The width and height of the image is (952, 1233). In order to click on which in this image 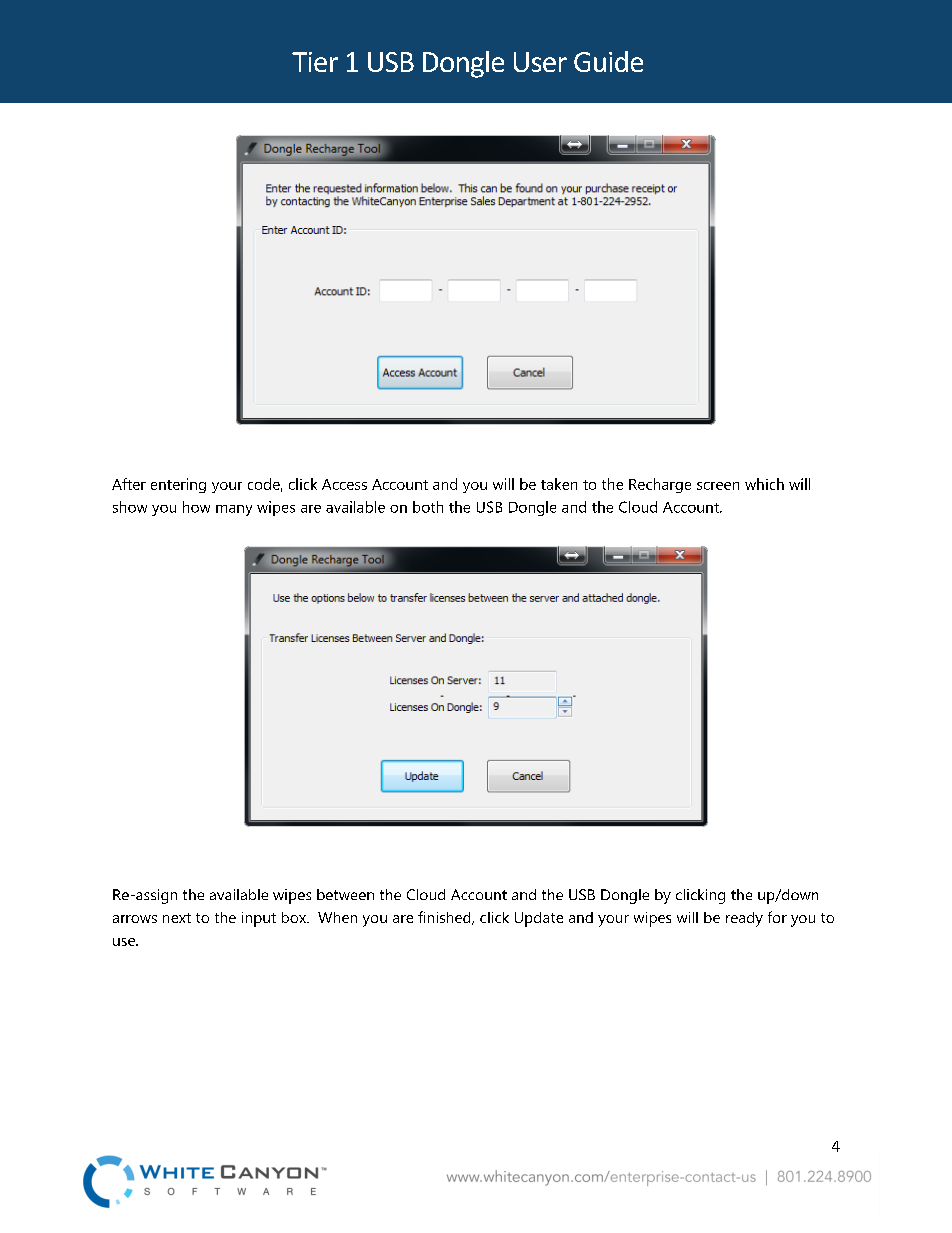, I will do `click(764, 484)`.
